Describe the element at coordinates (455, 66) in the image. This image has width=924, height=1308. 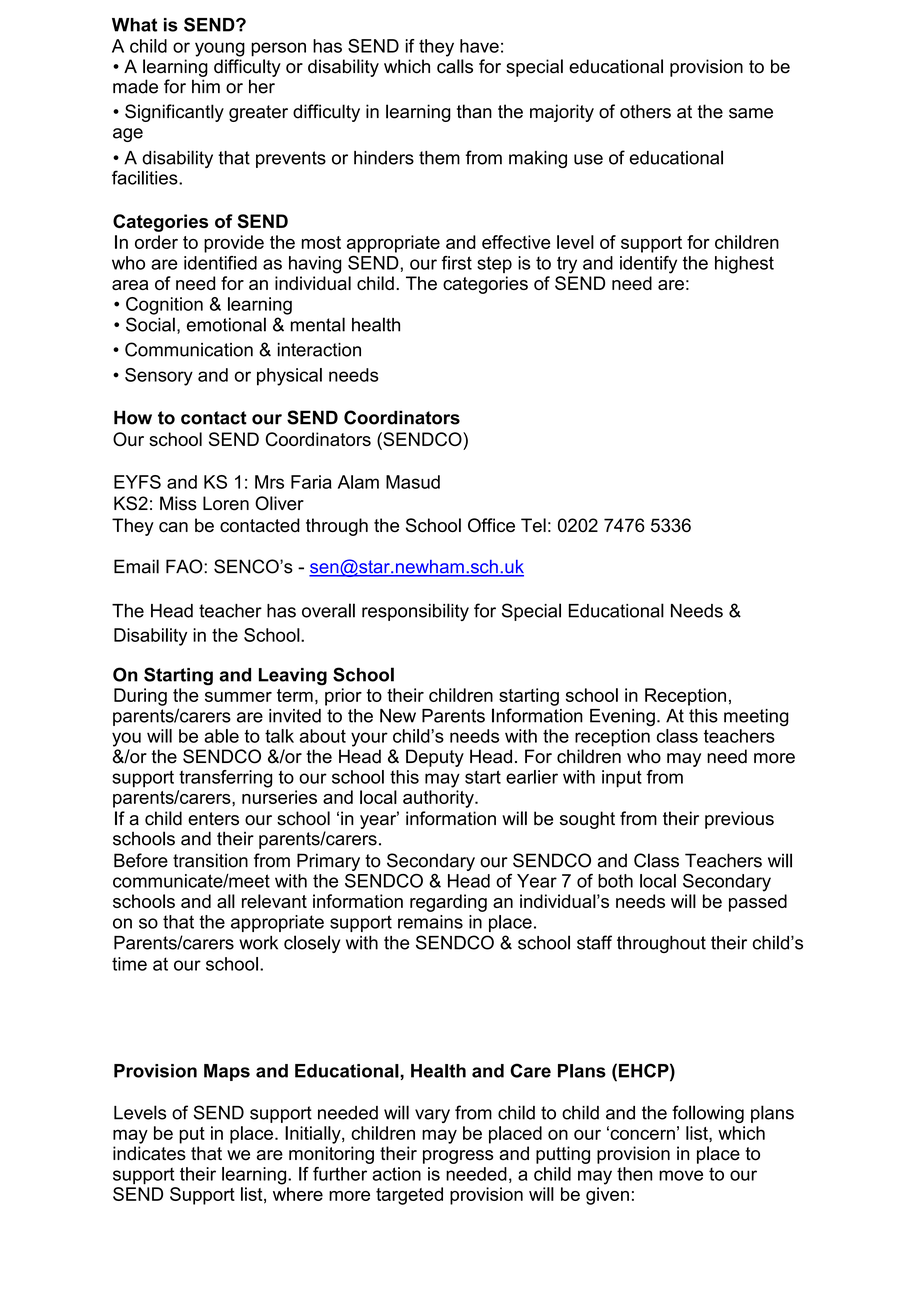
I see `calls` at that location.
